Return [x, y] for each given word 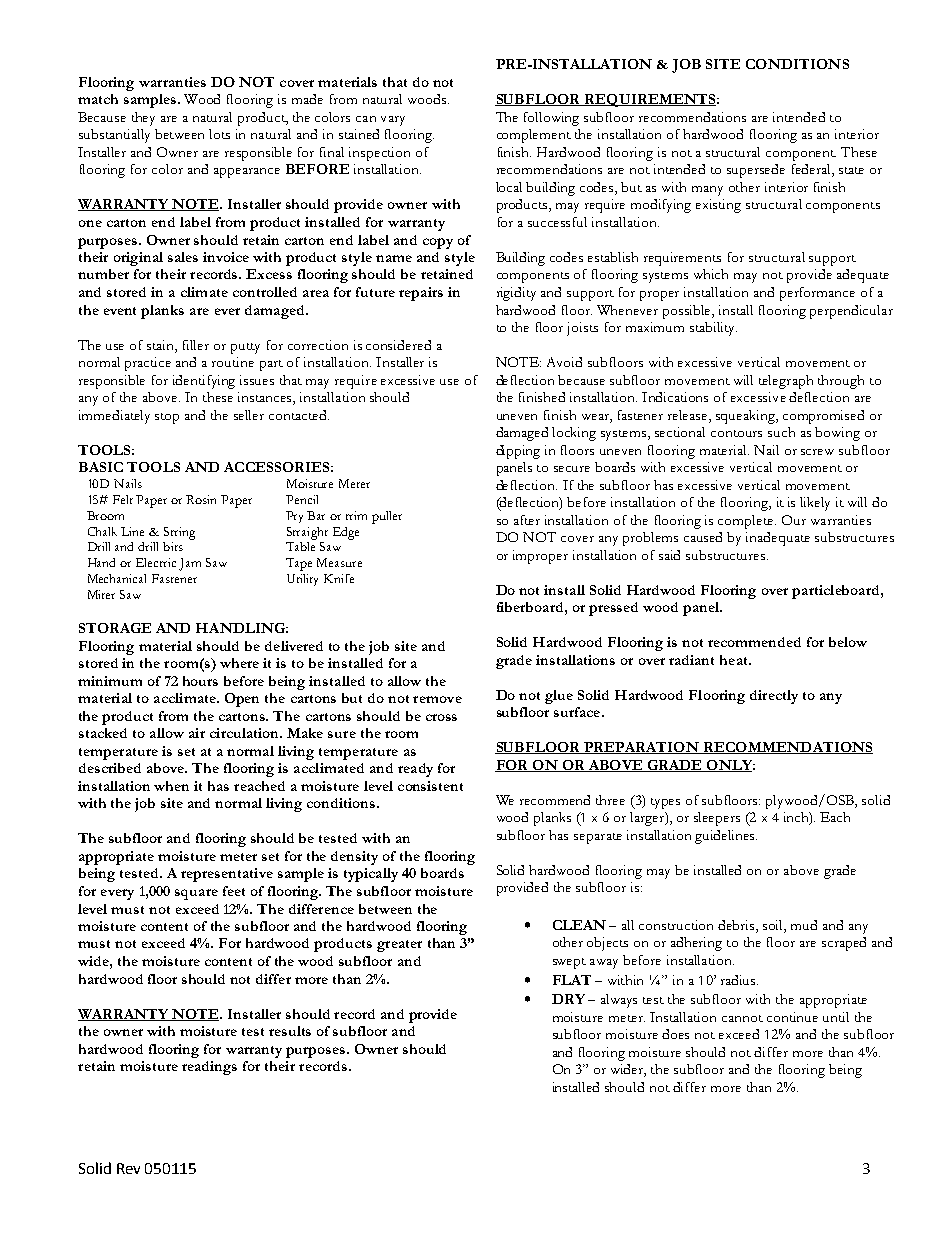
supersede [756, 171]
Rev [128, 1168]
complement [534, 136]
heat [735, 660]
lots [219, 134]
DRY [568, 999]
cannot [742, 1018]
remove [437, 699]
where [239, 663]
